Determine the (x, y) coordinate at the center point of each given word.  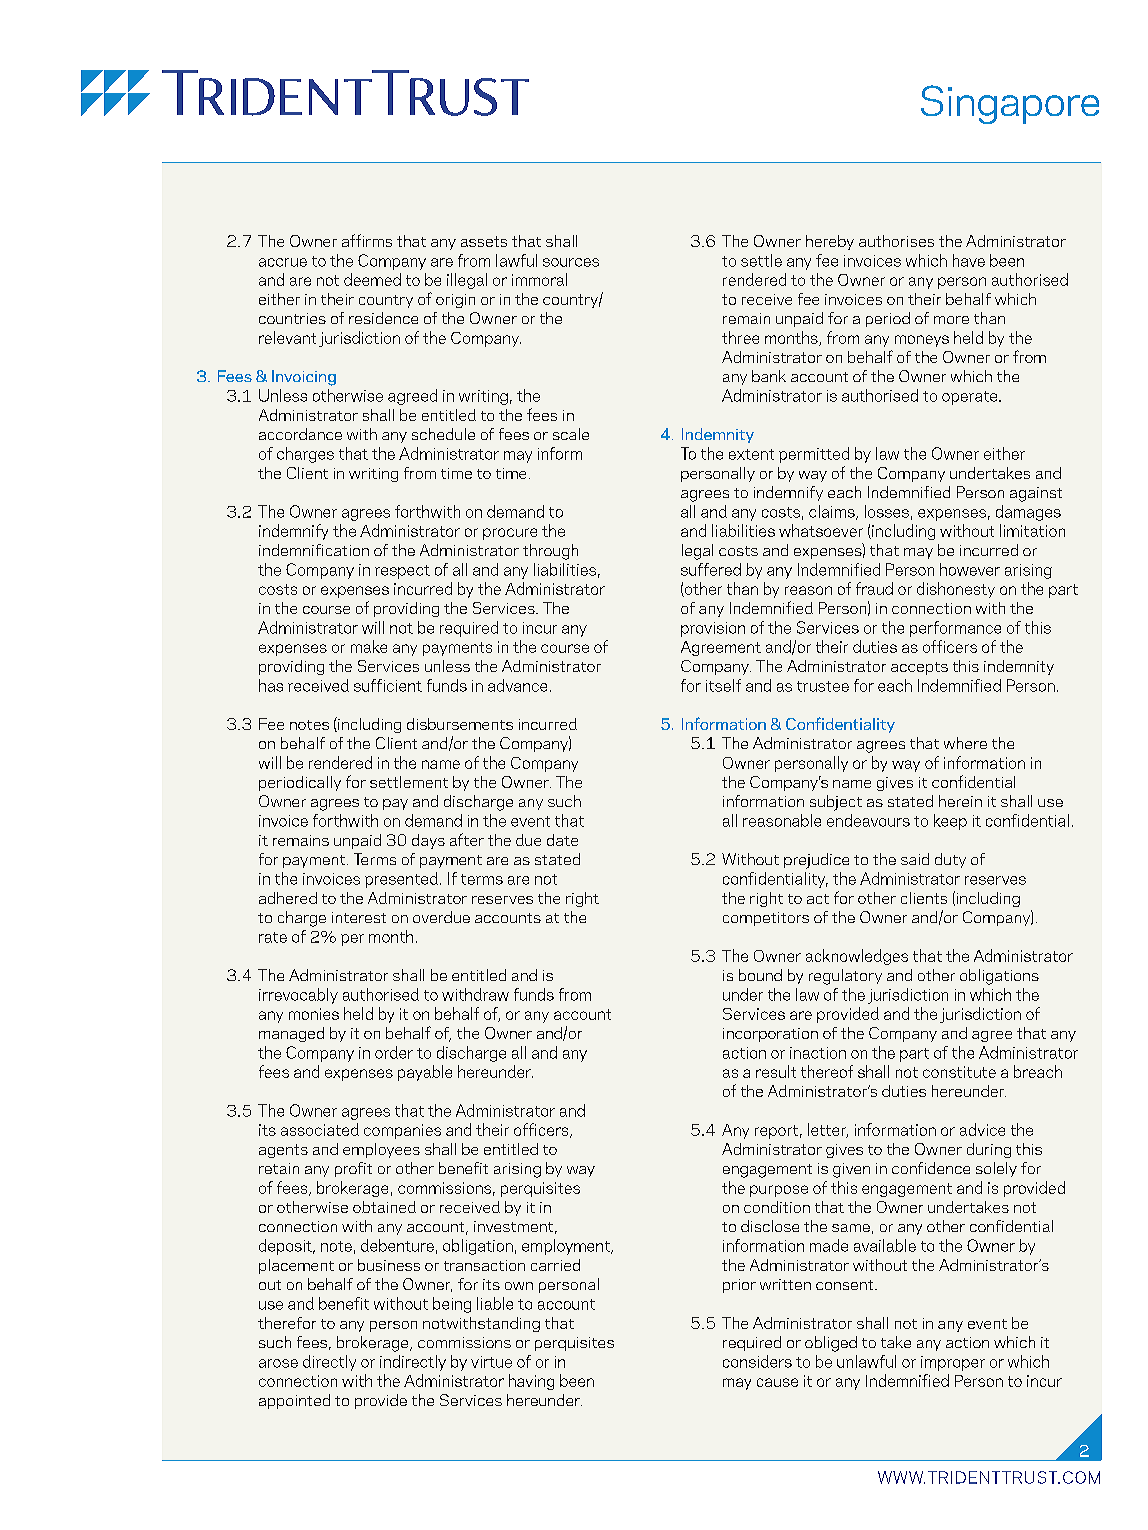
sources (571, 262)
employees (381, 1150)
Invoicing (304, 378)
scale (571, 434)
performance (955, 629)
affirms (367, 240)
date (562, 840)
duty (950, 860)
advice (982, 1129)
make (369, 646)
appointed (294, 1401)
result (776, 1071)
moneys (922, 341)
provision (713, 629)
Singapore (1010, 104)
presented (401, 880)
